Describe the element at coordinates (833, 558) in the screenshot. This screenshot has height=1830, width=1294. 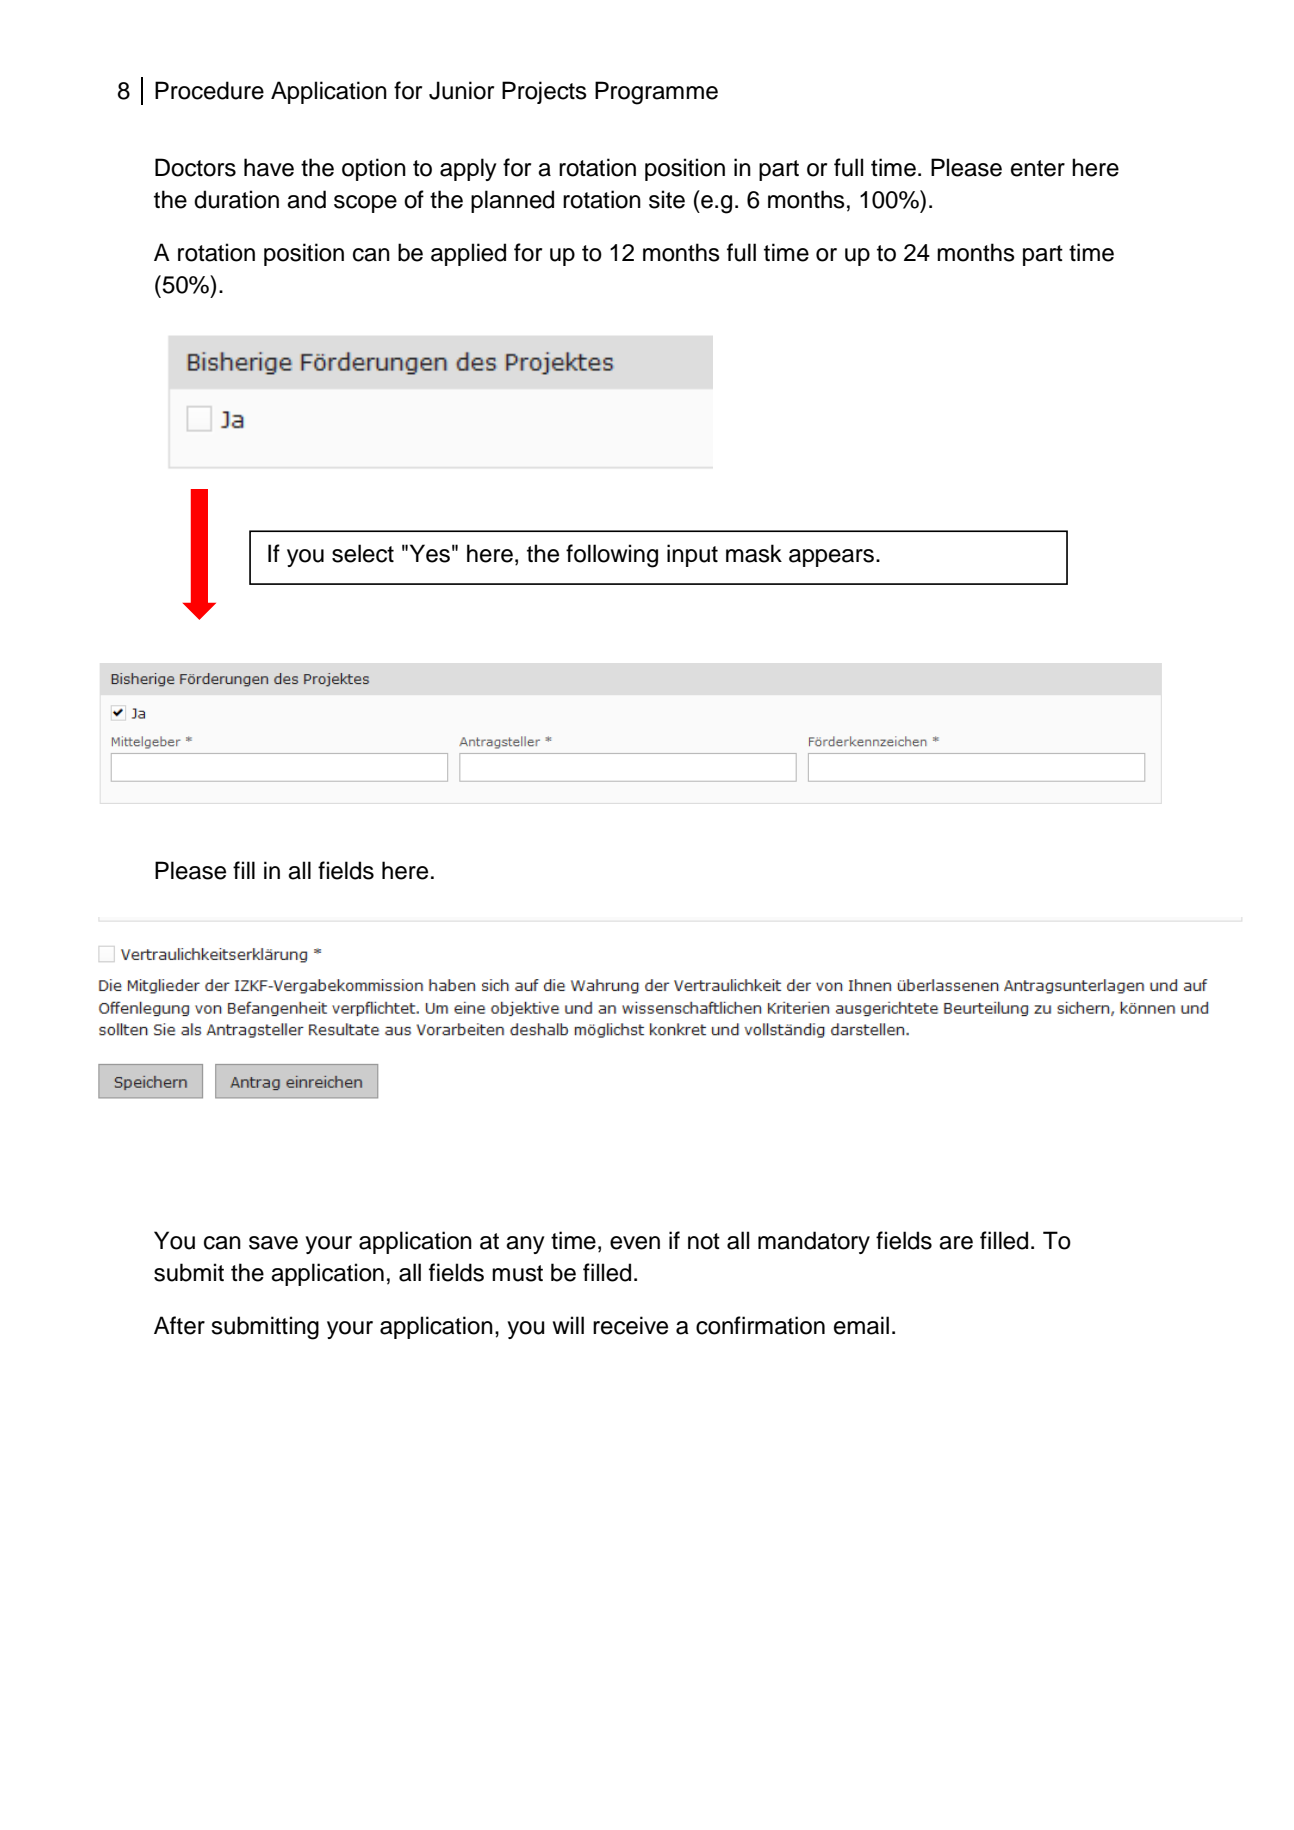
I see `appears` at that location.
